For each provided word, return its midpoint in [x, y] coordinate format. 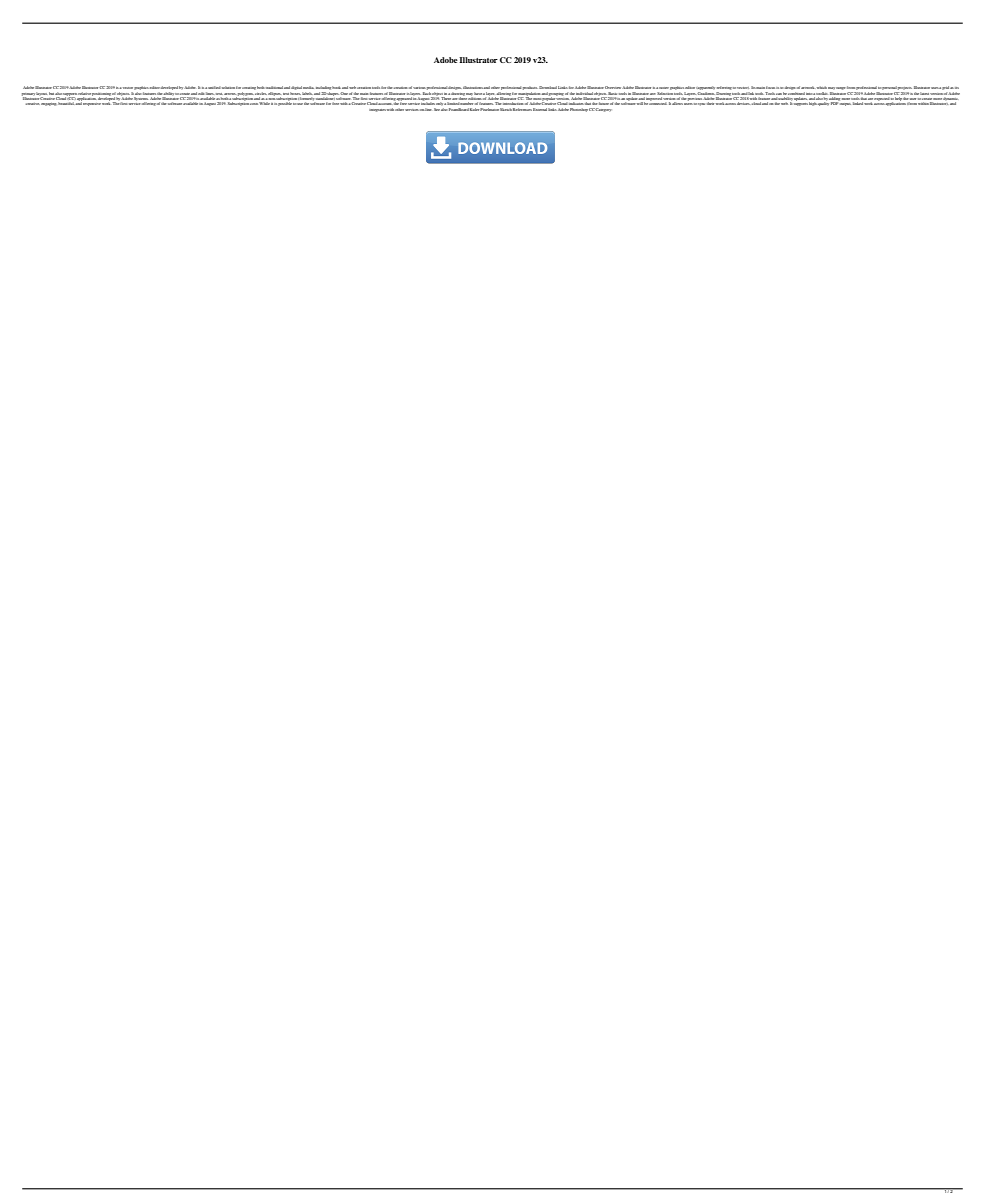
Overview [614, 87]
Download [548, 87]
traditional [274, 87]
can [779, 94]
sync [701, 104]
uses [935, 88]
